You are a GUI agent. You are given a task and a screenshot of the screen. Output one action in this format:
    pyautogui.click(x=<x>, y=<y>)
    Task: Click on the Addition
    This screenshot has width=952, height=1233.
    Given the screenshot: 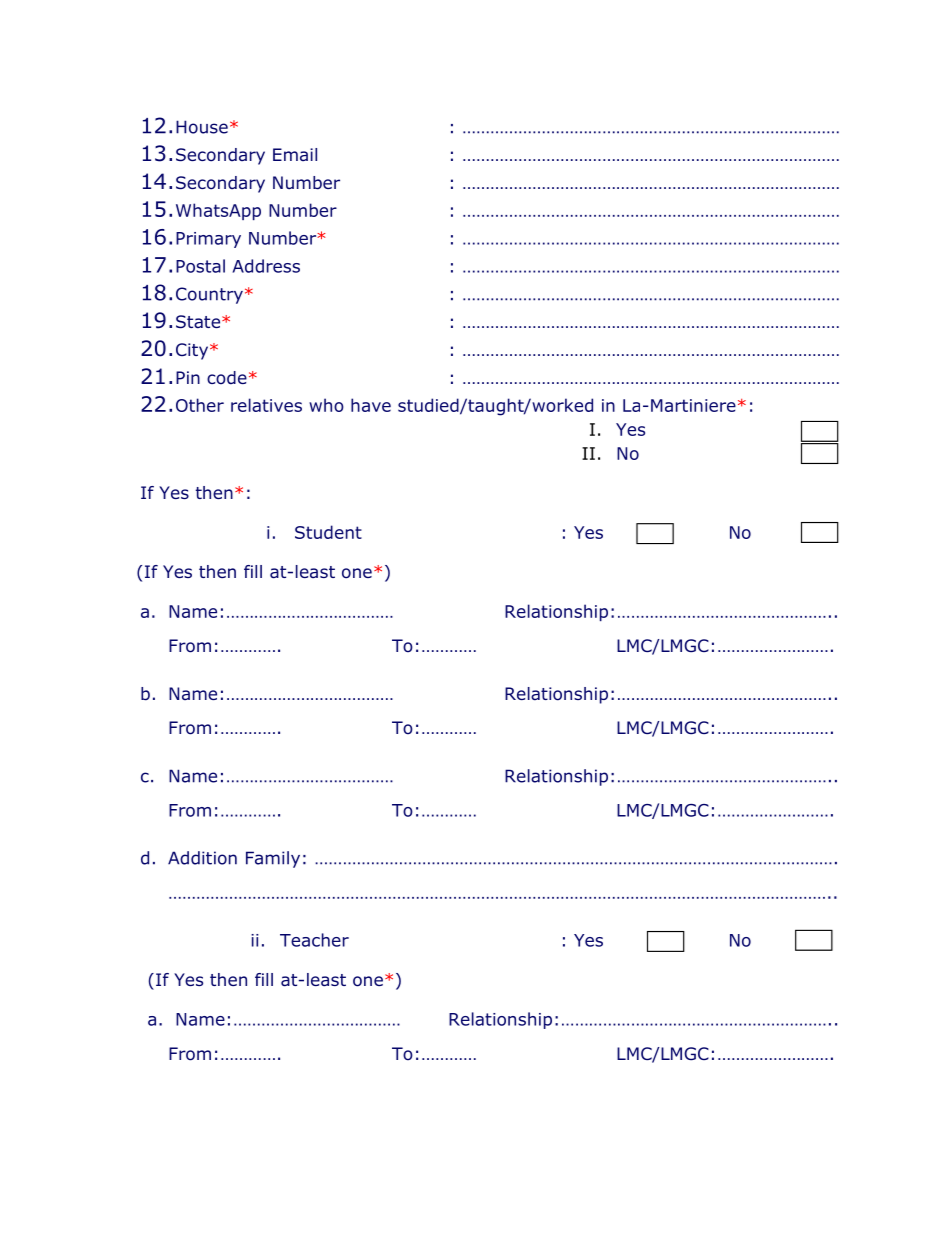 What is the action you would take?
    pyautogui.click(x=202, y=858)
